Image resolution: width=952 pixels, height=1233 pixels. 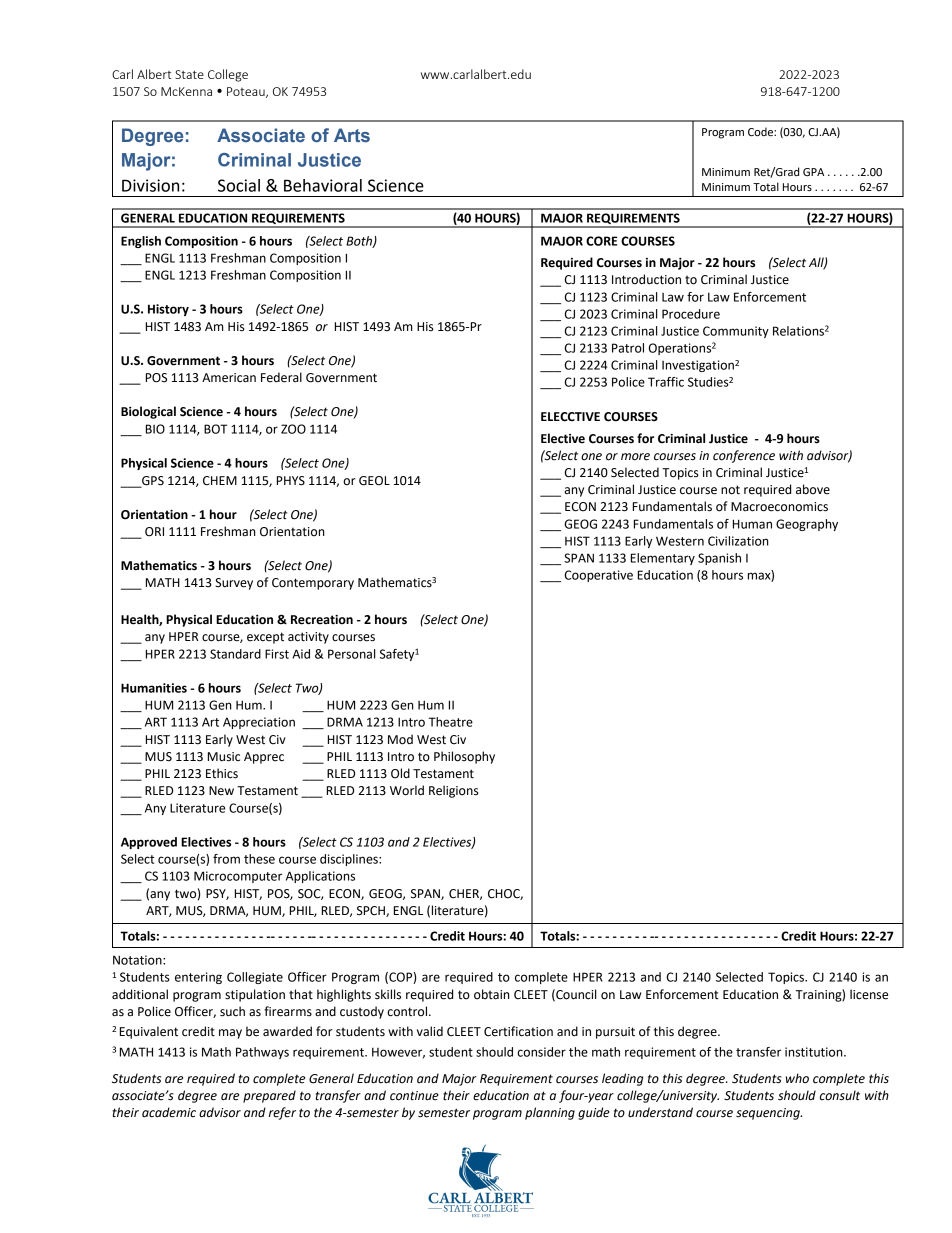 What do you see at coordinates (797, 1078) in the image?
I see `who` at bounding box center [797, 1078].
